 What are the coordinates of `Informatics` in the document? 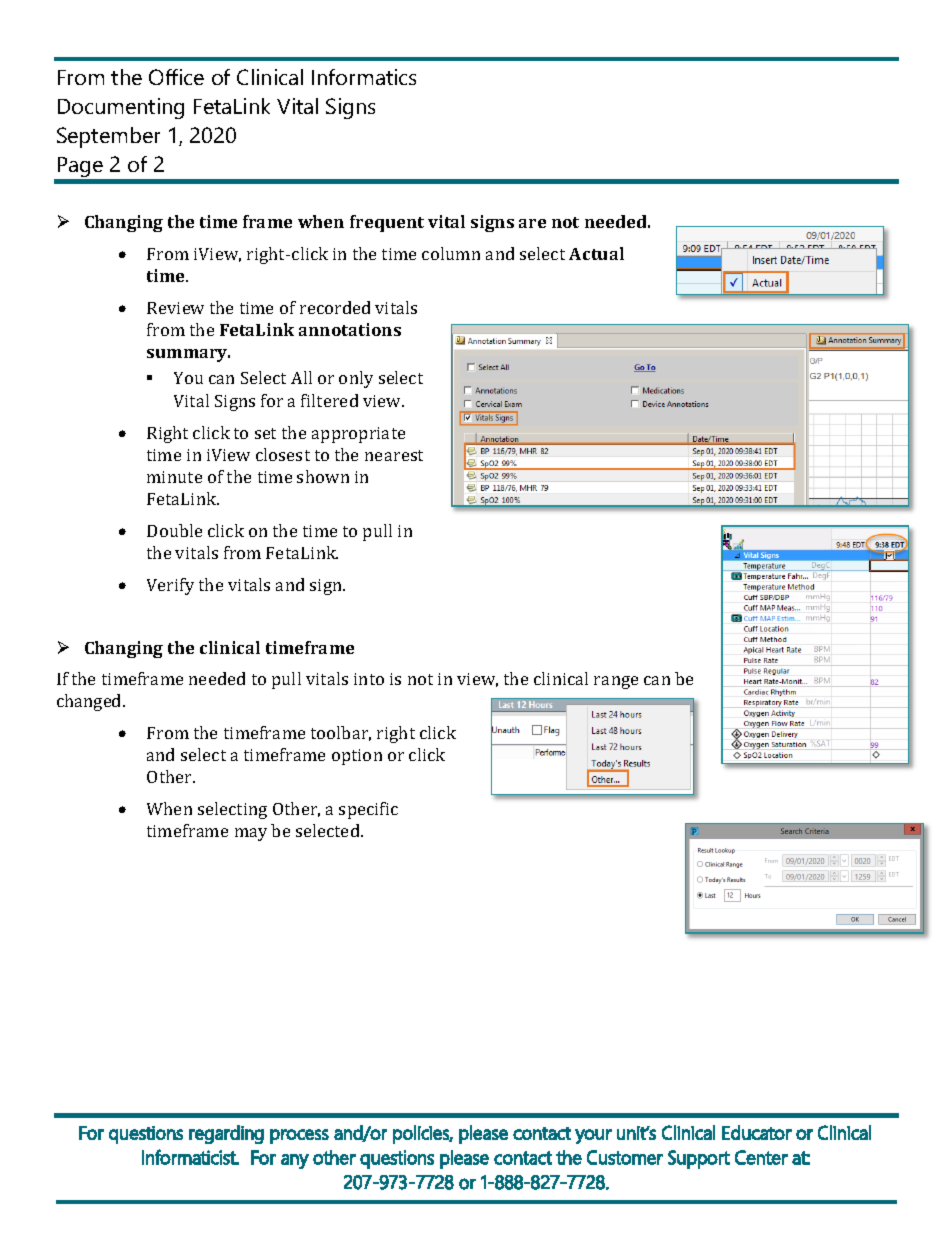 It's located at (364, 77).
